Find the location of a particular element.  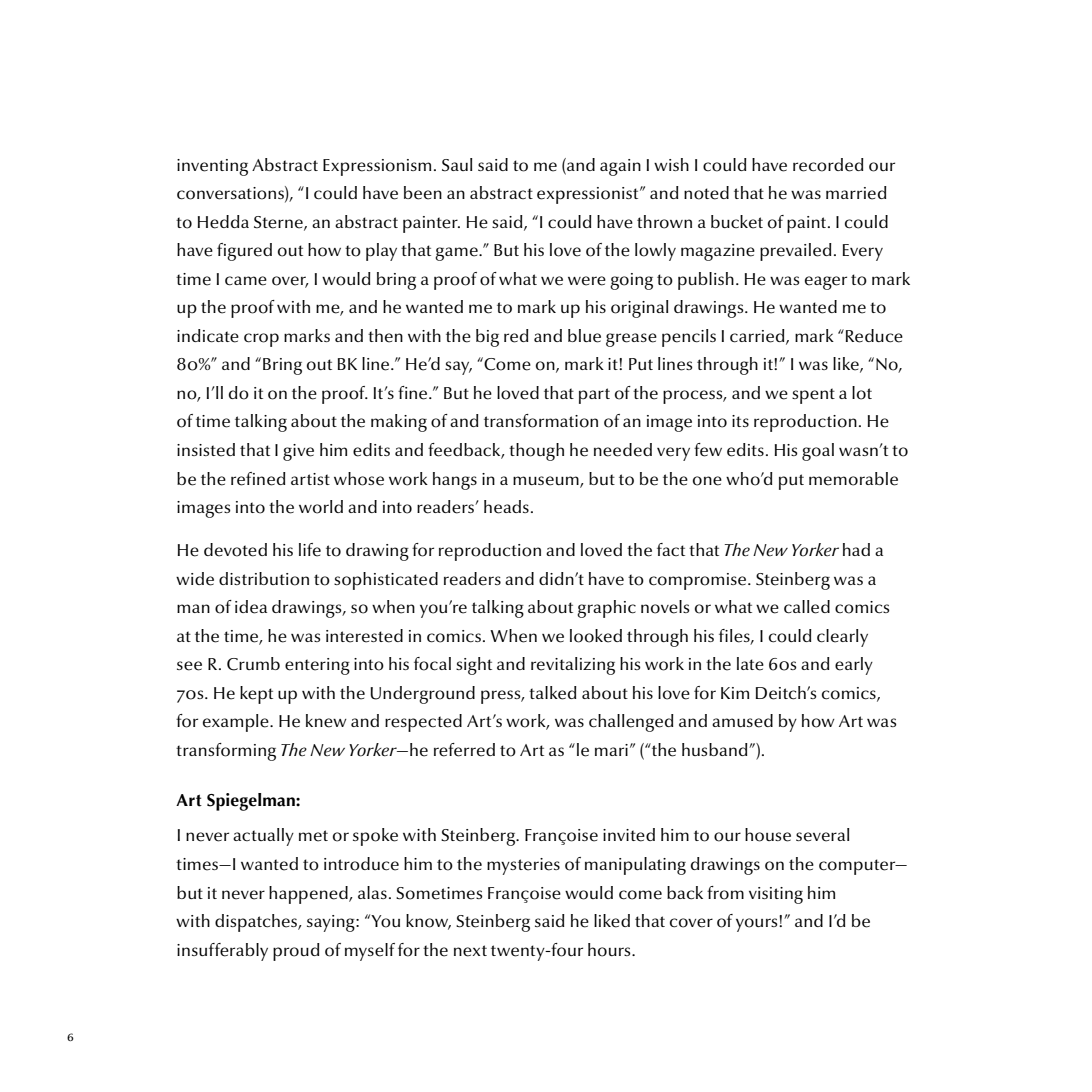

dispatches is located at coordinates (257, 923).
